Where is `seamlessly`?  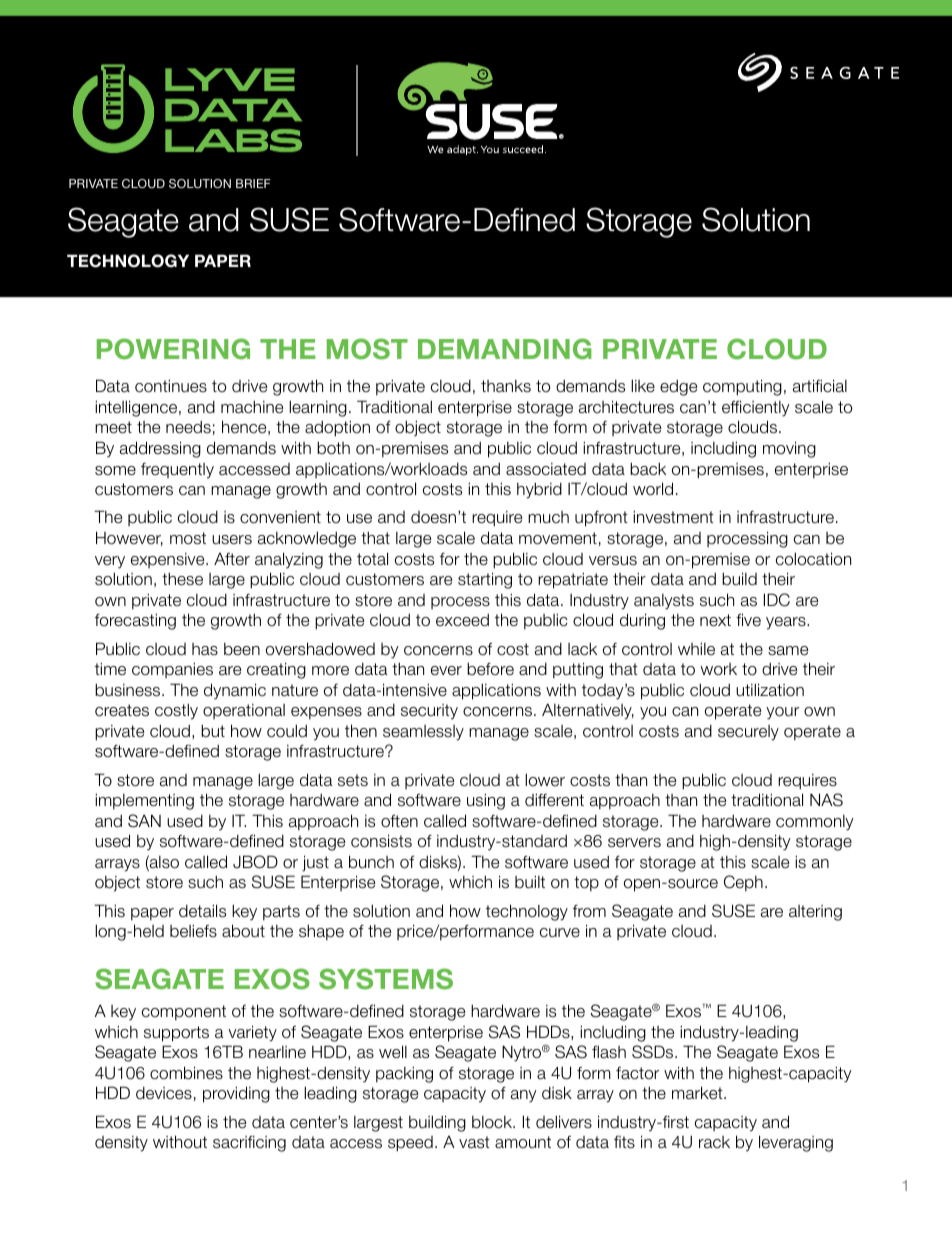 seamlessly is located at coordinates (423, 733).
